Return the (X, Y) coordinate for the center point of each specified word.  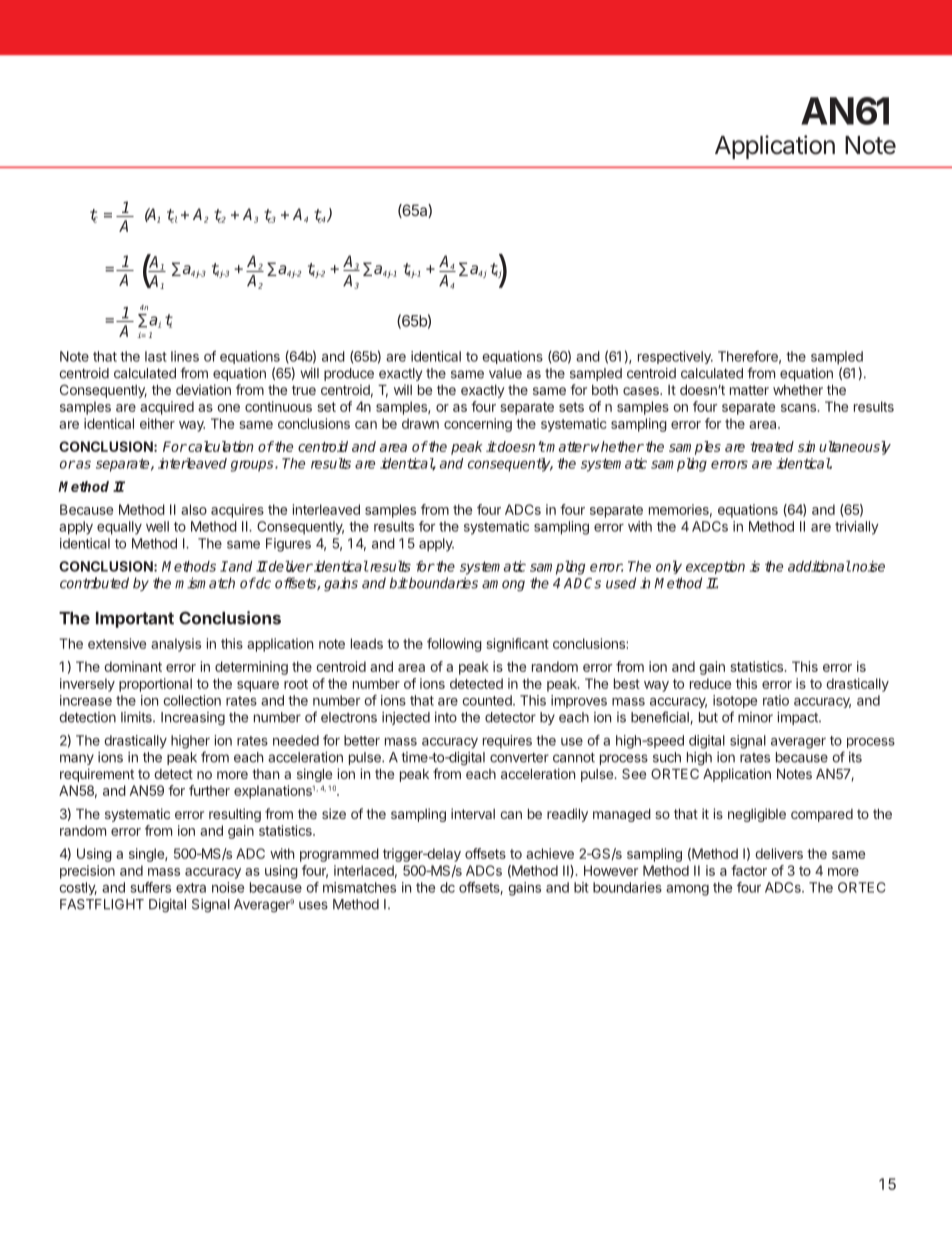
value (505, 373)
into (446, 717)
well (157, 526)
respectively (675, 357)
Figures (288, 545)
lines (185, 356)
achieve (550, 853)
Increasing (193, 719)
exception (715, 567)
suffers (151, 887)
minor (755, 717)
